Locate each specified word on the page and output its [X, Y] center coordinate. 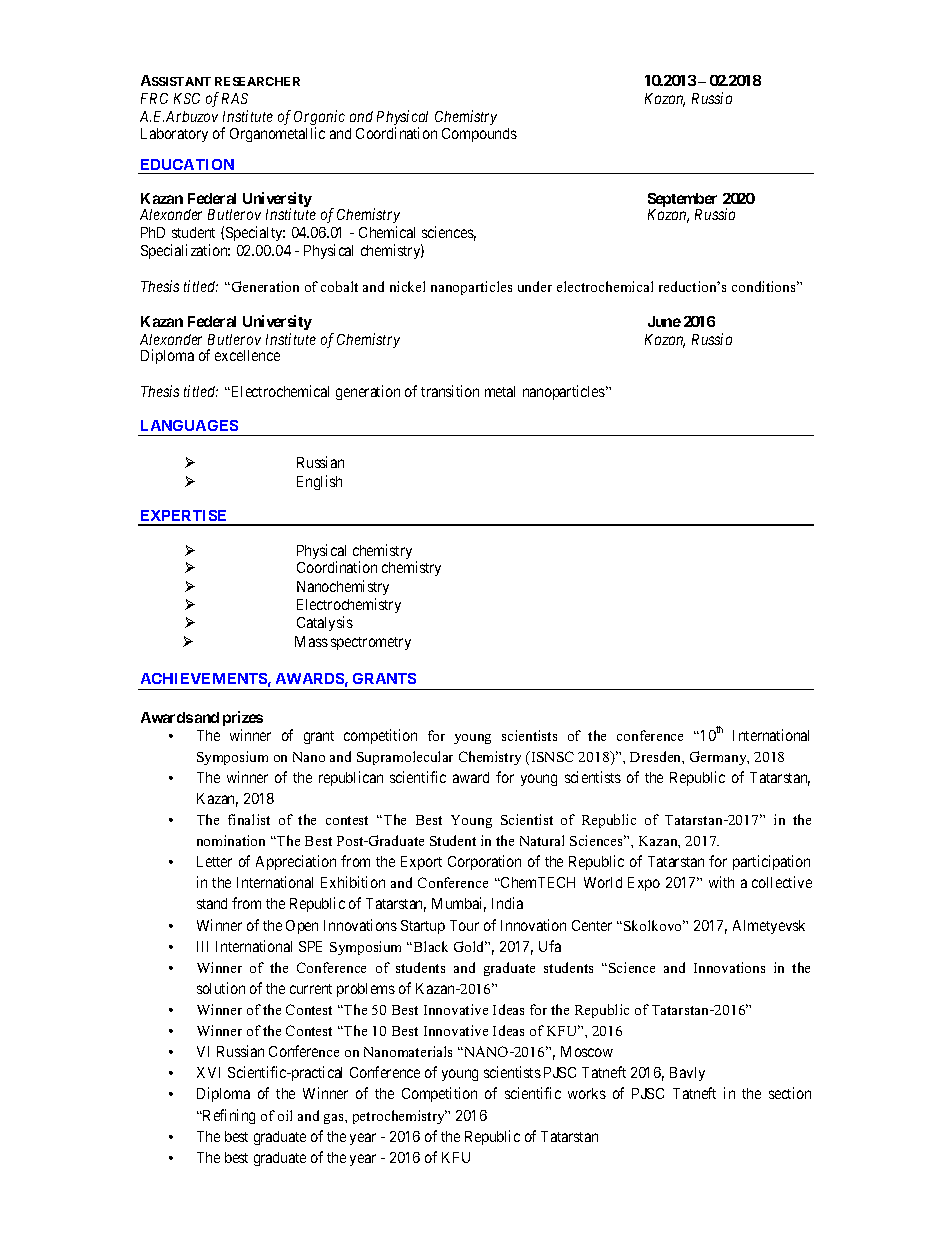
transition [450, 391]
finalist [249, 819]
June [664, 321]
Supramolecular [405, 758]
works [587, 1093]
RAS [235, 98]
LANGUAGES [189, 425]
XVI [208, 1072]
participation [771, 862]
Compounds [479, 135]
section [790, 1093]
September [682, 202]
